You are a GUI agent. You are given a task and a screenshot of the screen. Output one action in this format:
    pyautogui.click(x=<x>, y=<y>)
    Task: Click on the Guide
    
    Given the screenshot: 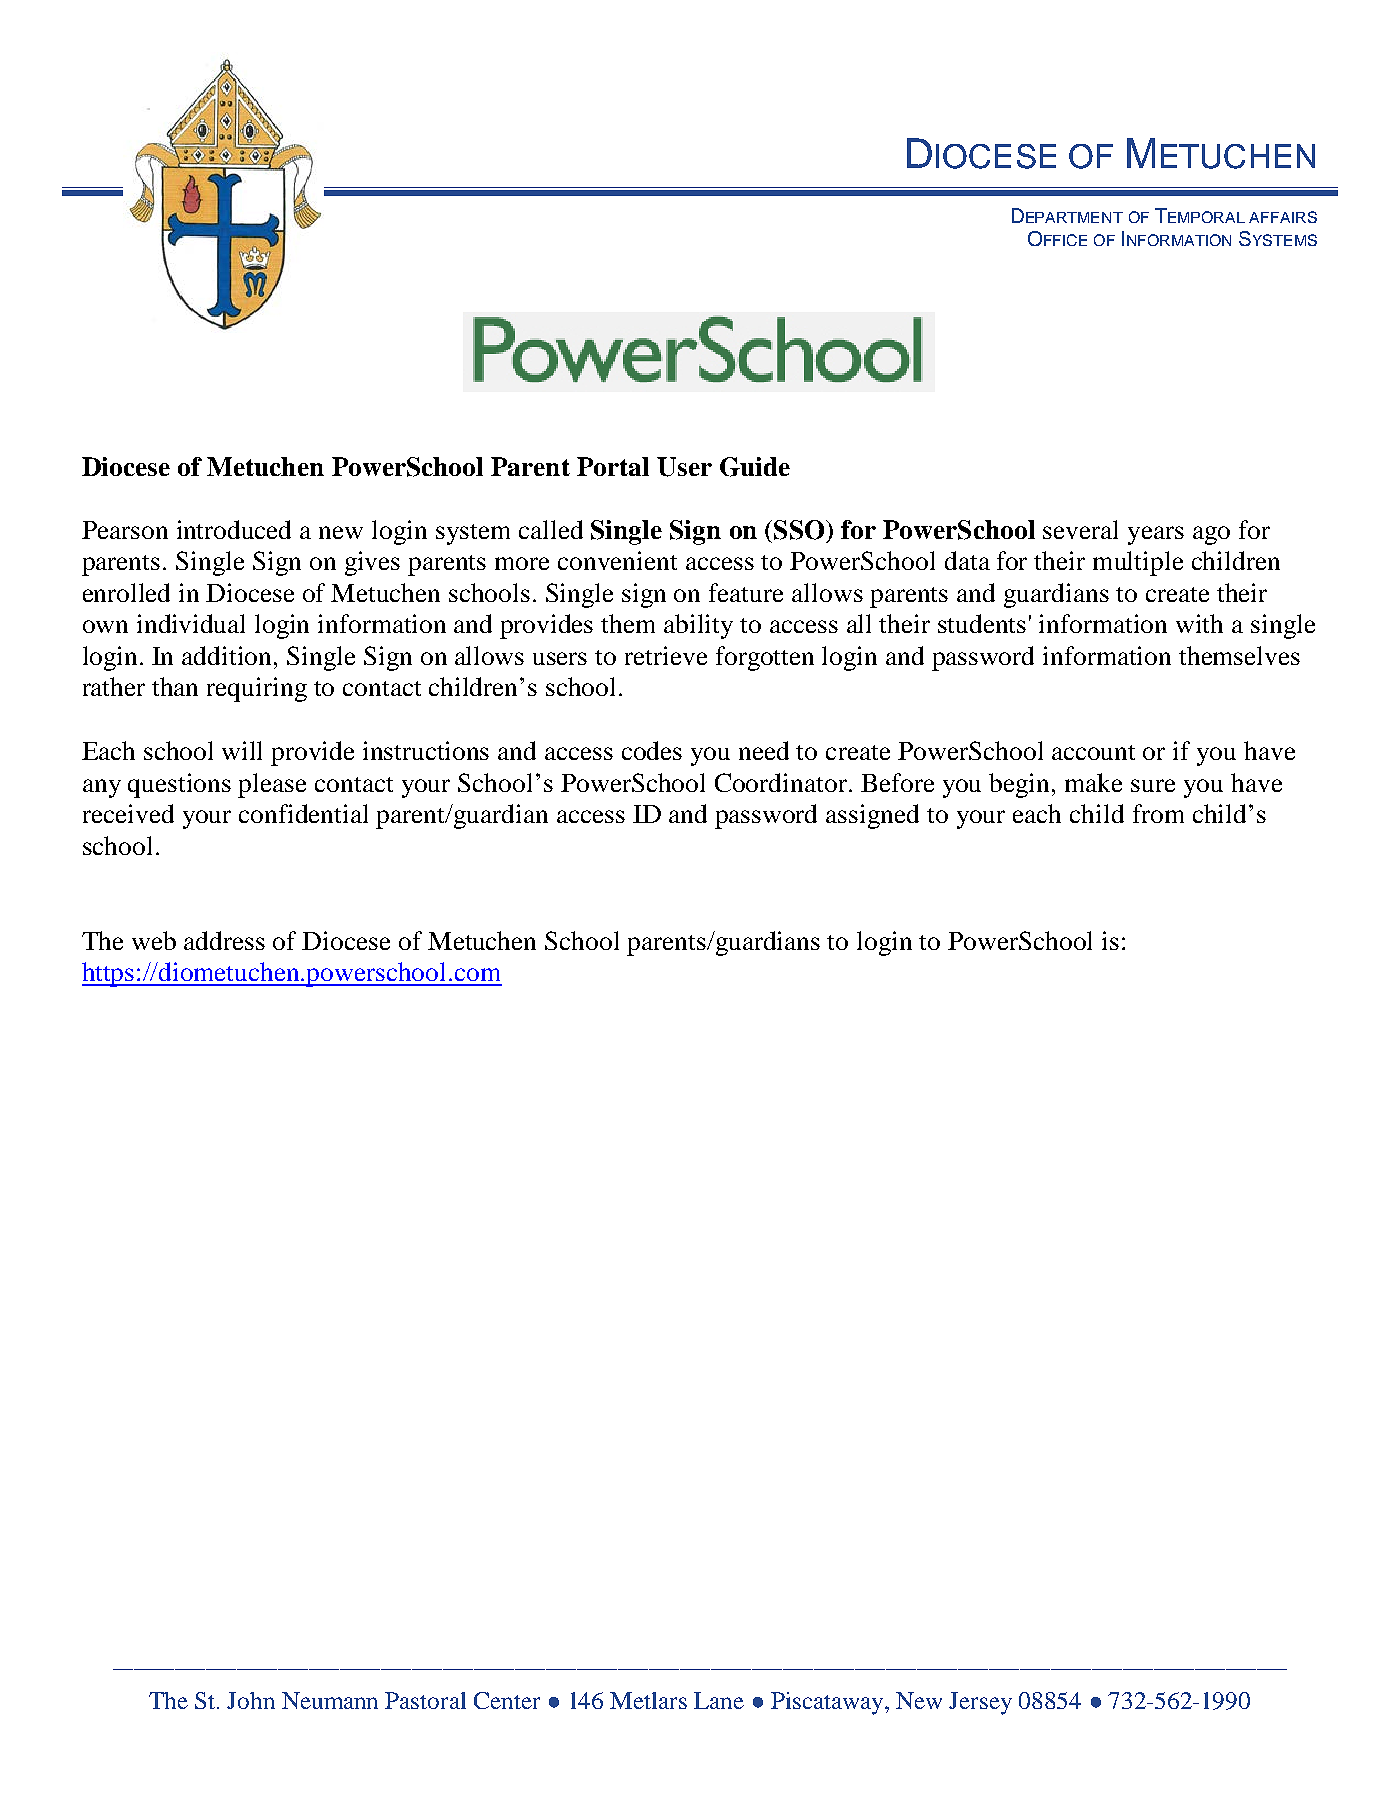 What is the action you would take?
    pyautogui.click(x=755, y=467)
